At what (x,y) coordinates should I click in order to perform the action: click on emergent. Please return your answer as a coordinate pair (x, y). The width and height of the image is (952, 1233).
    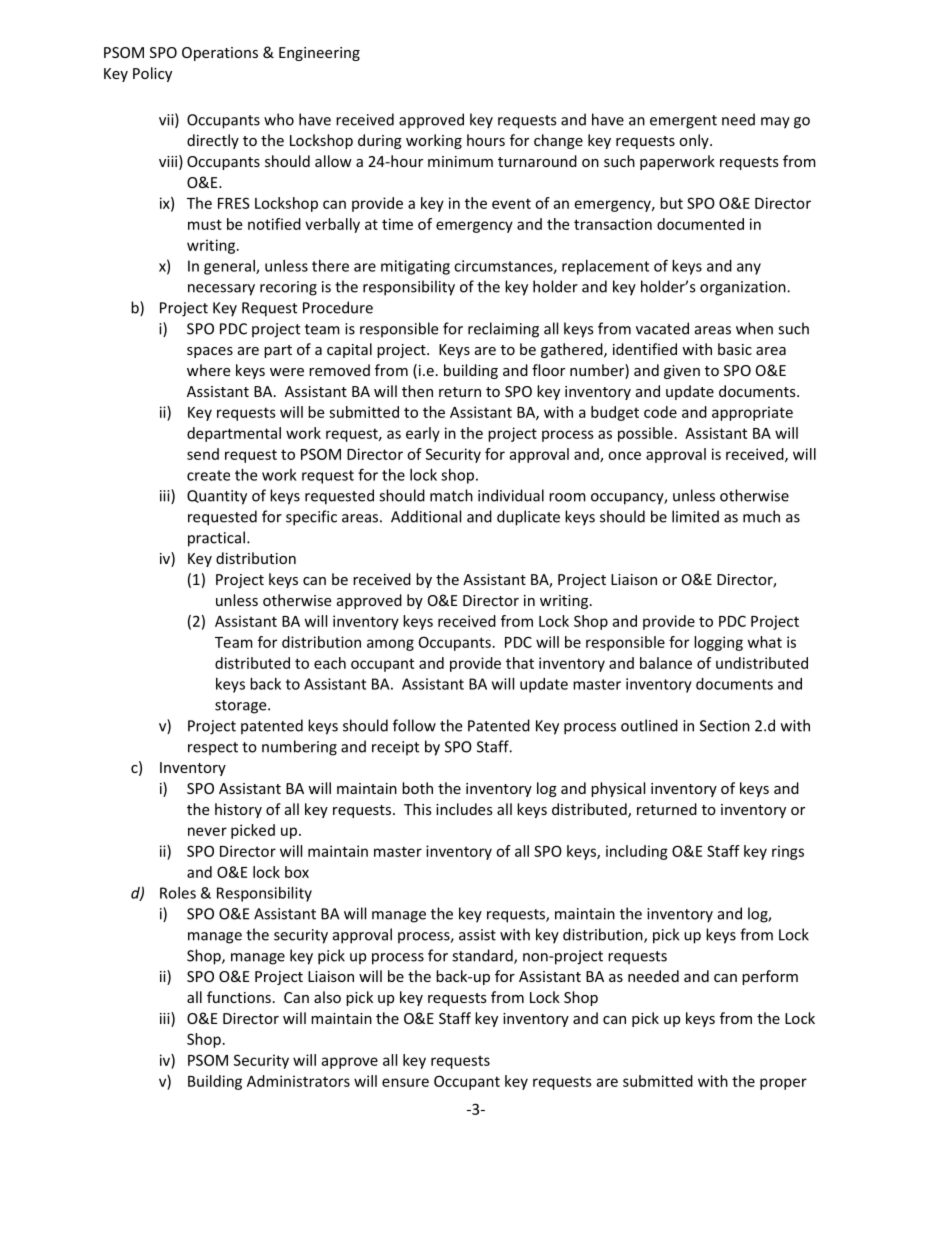
    Looking at the image, I should click on (683, 122).
